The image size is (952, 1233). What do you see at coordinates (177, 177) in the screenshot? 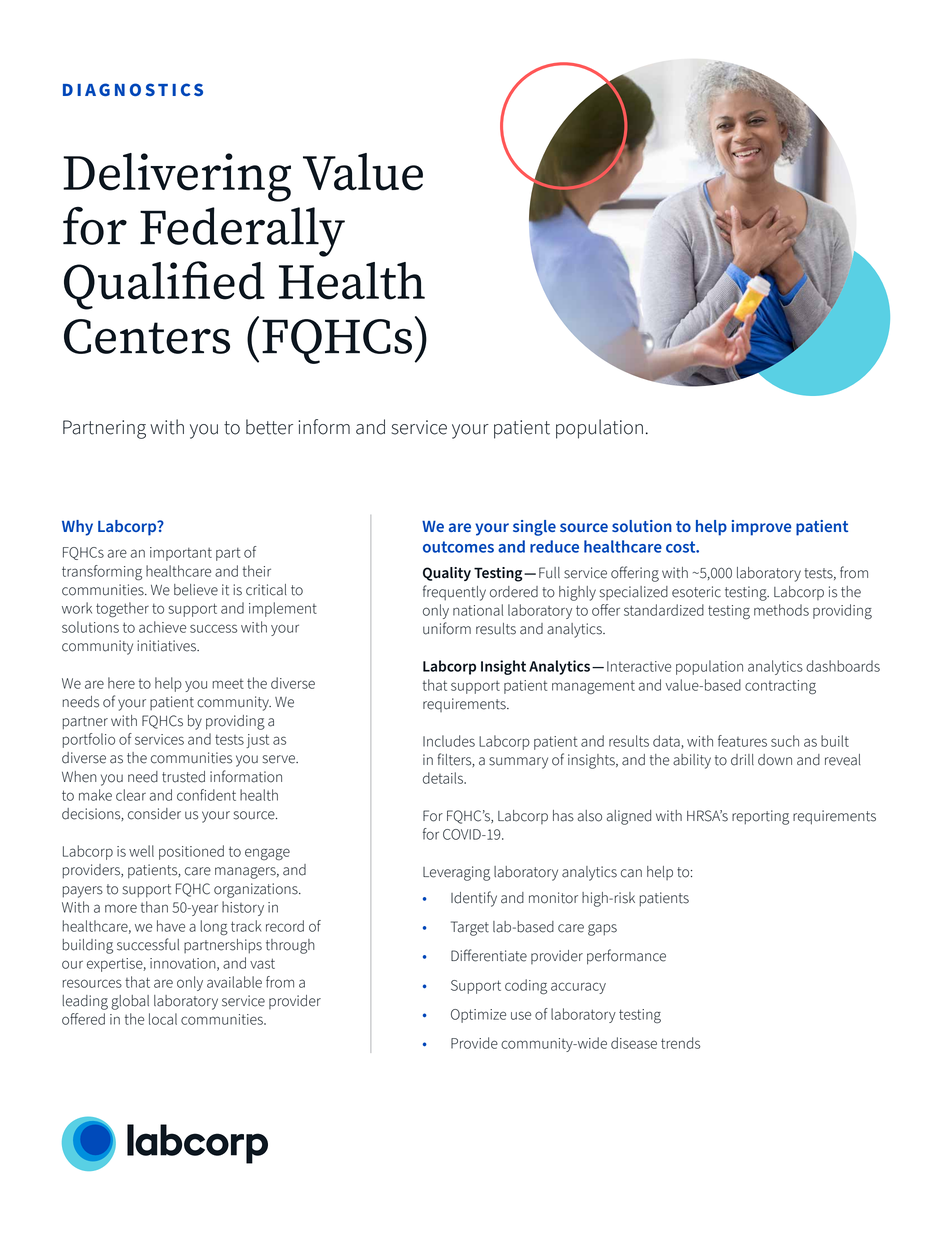
I see `Delivering` at bounding box center [177, 177].
